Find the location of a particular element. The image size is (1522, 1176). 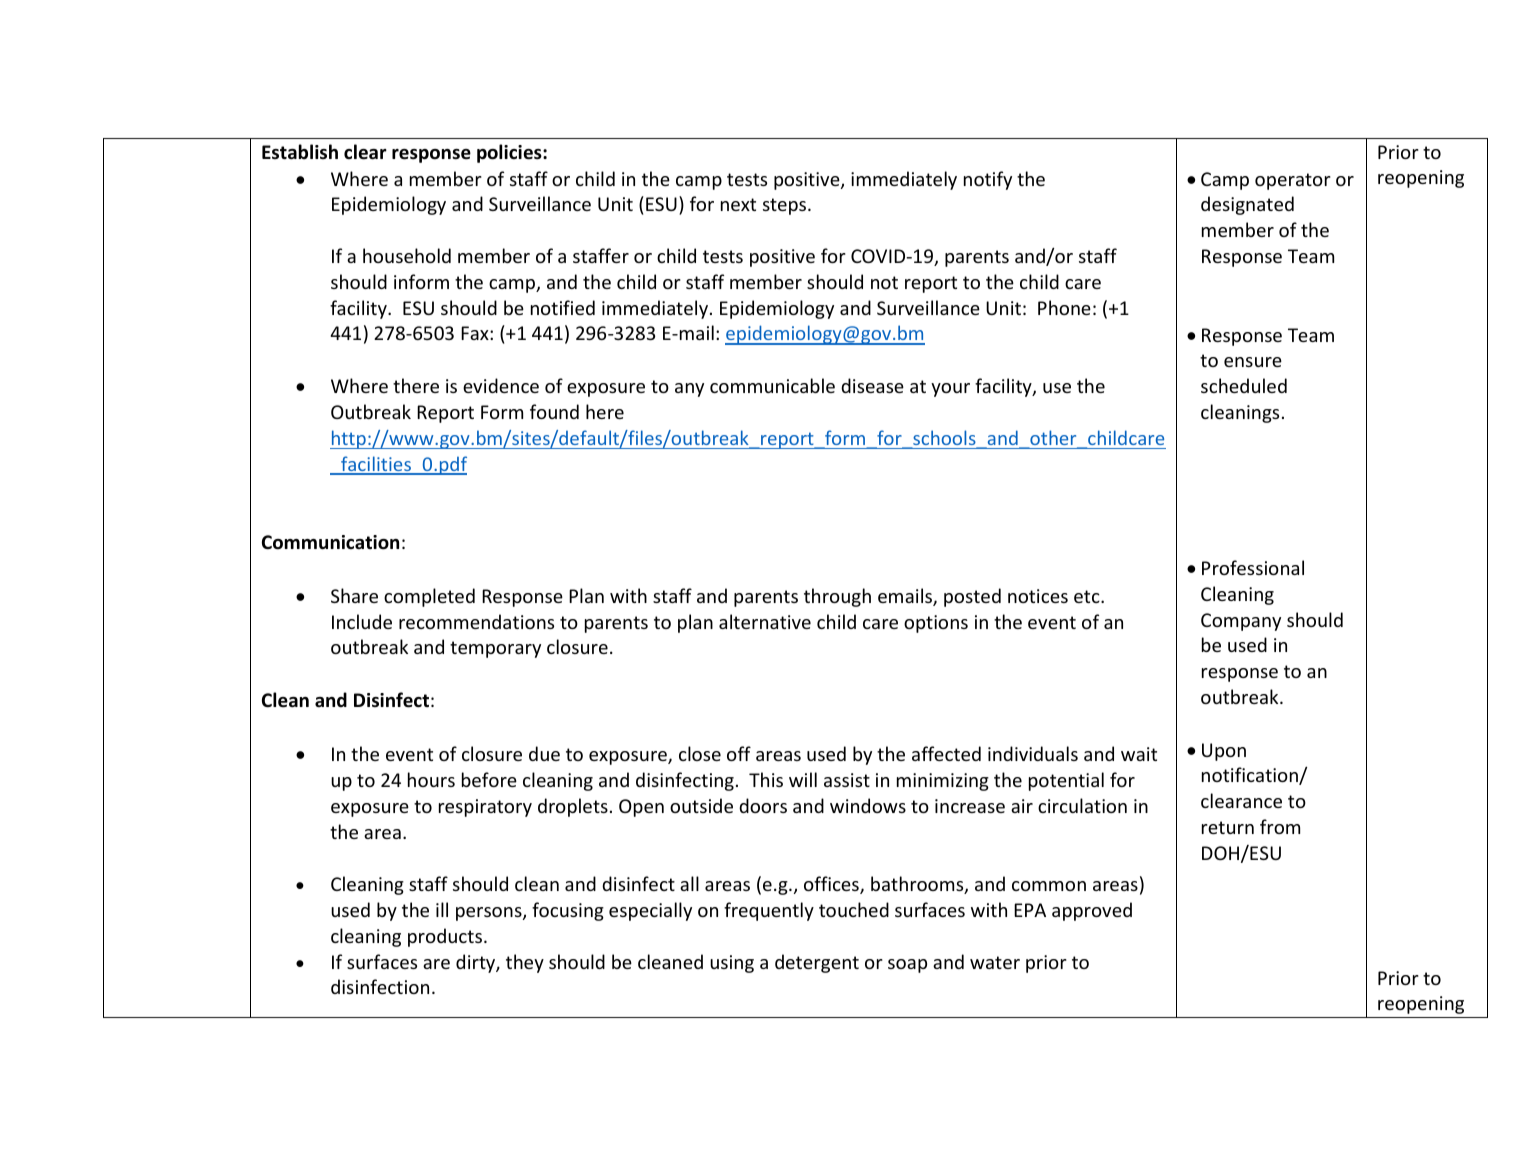

temporary is located at coordinates (495, 649).
